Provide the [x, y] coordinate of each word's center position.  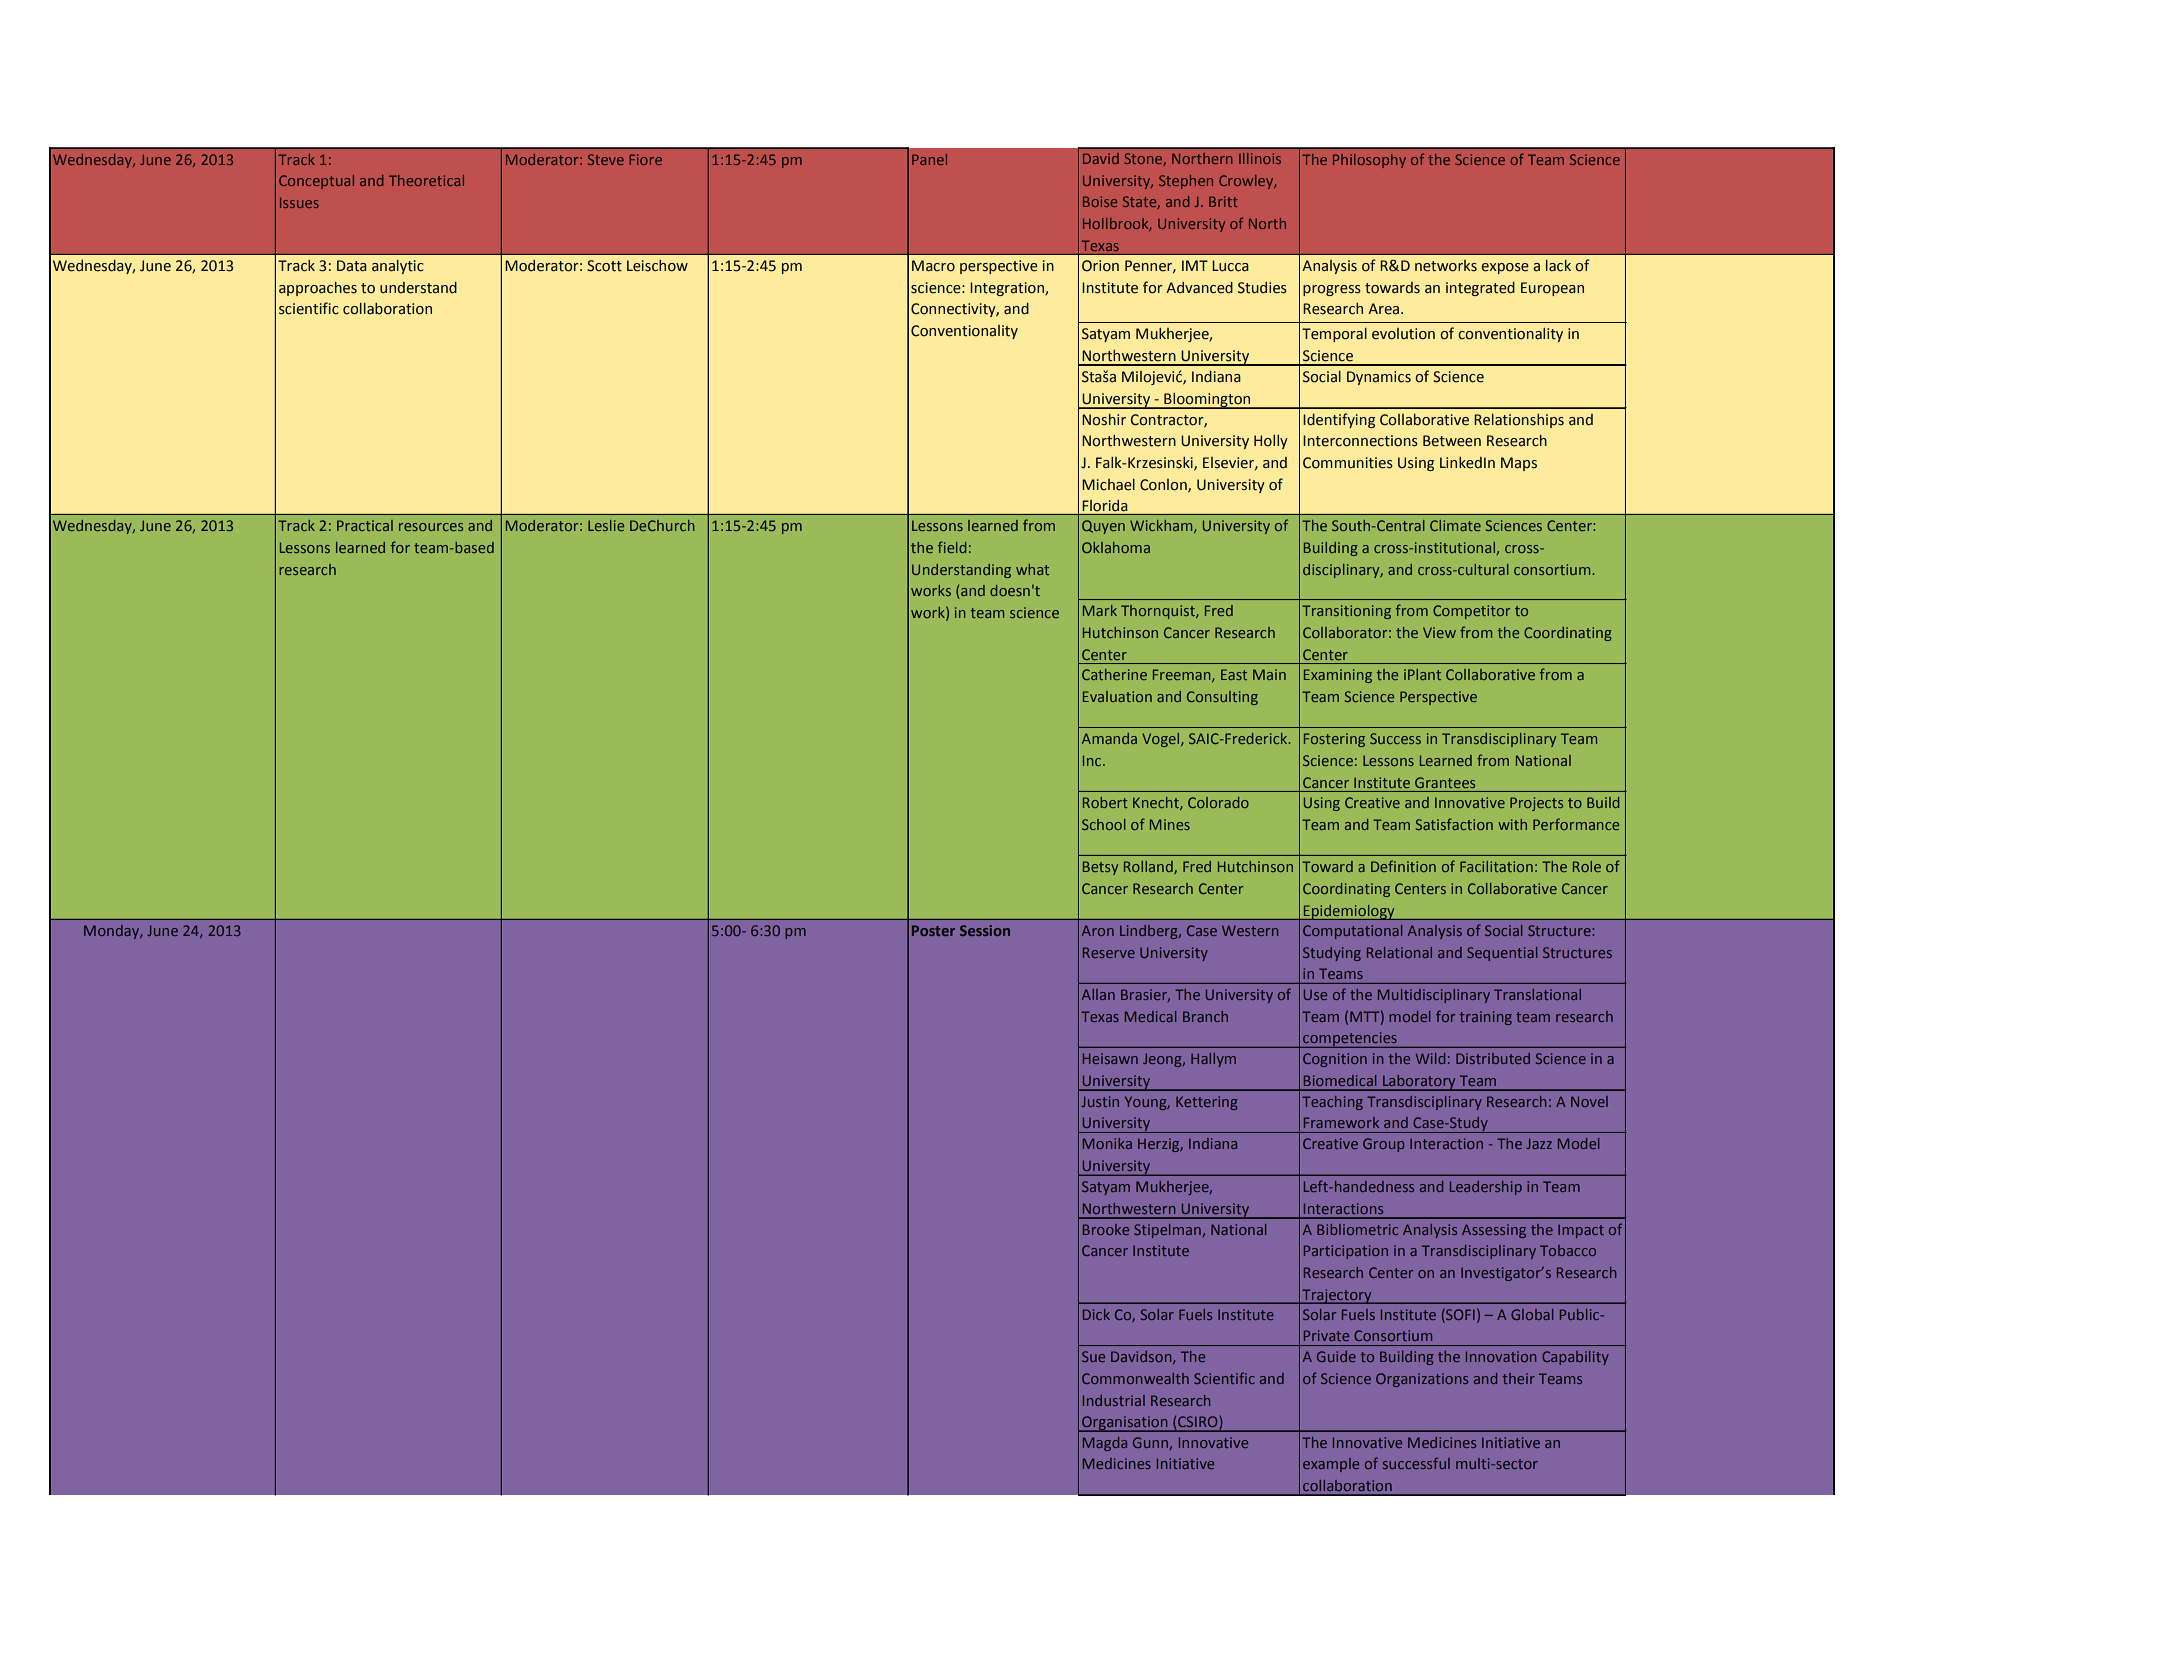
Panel [929, 159]
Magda [1105, 1444]
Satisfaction [1454, 824]
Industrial [1114, 1400]
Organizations [1422, 1380]
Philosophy [1369, 161]
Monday [113, 932]
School [1104, 824]
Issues [299, 203]
